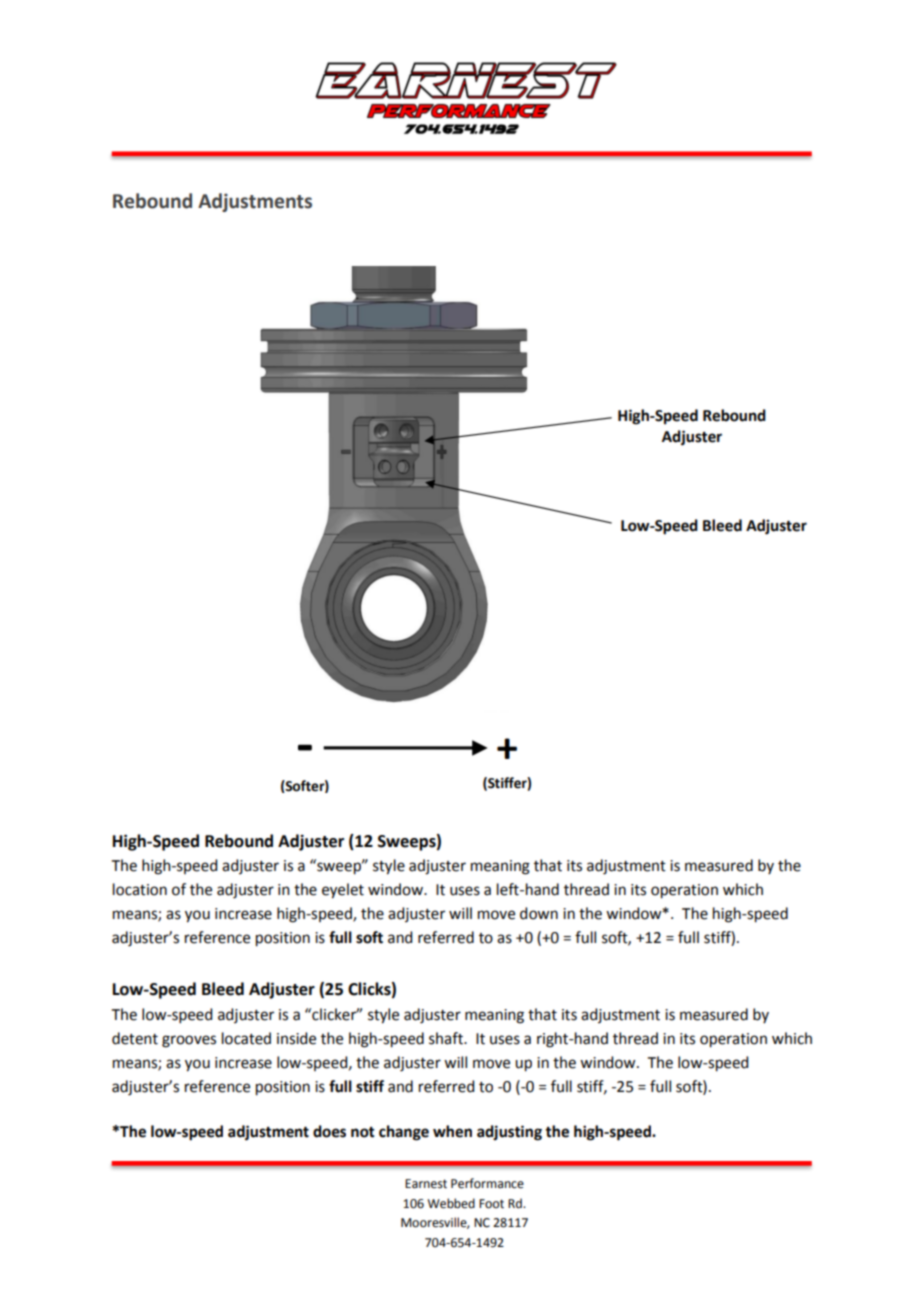 The width and height of the screenshot is (924, 1308). I want to click on grooves, so click(189, 1041).
